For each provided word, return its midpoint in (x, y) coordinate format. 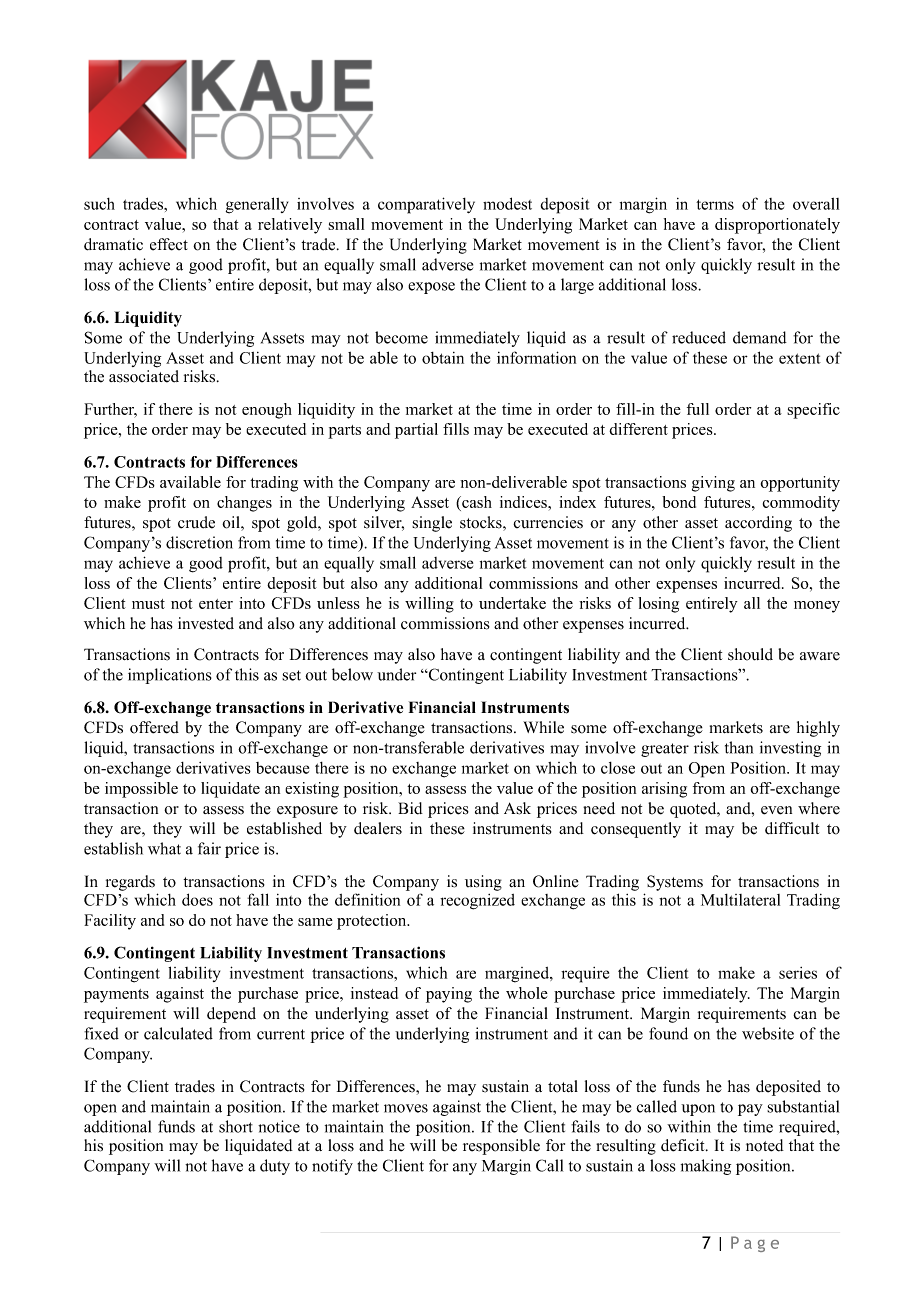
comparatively (426, 205)
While (543, 727)
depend (231, 1015)
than (739, 747)
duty (275, 1167)
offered (154, 727)
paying (449, 995)
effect (169, 244)
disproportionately (777, 226)
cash (476, 503)
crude (196, 522)
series (798, 973)
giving (713, 484)
